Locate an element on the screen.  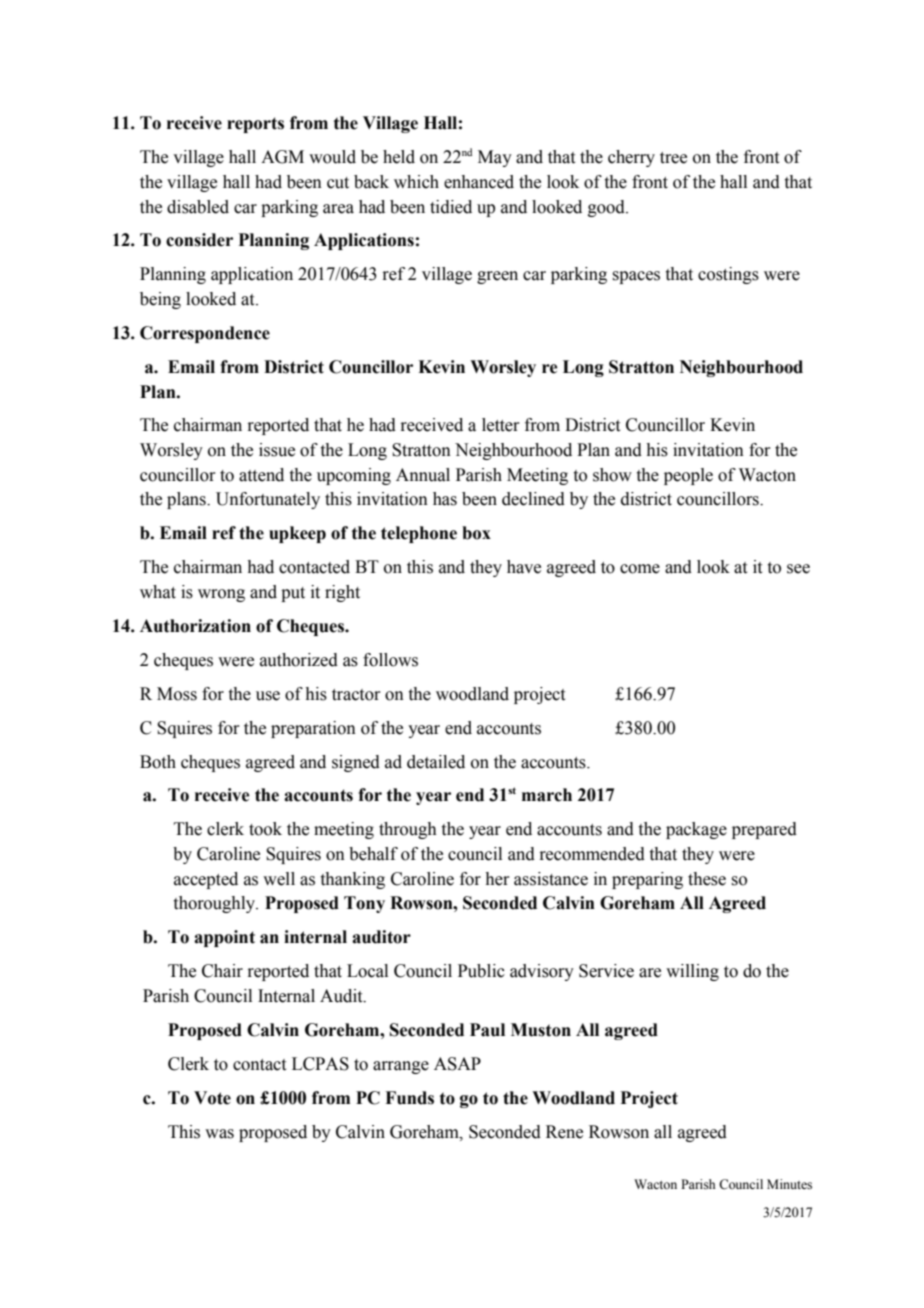
see is located at coordinates (798, 569).
